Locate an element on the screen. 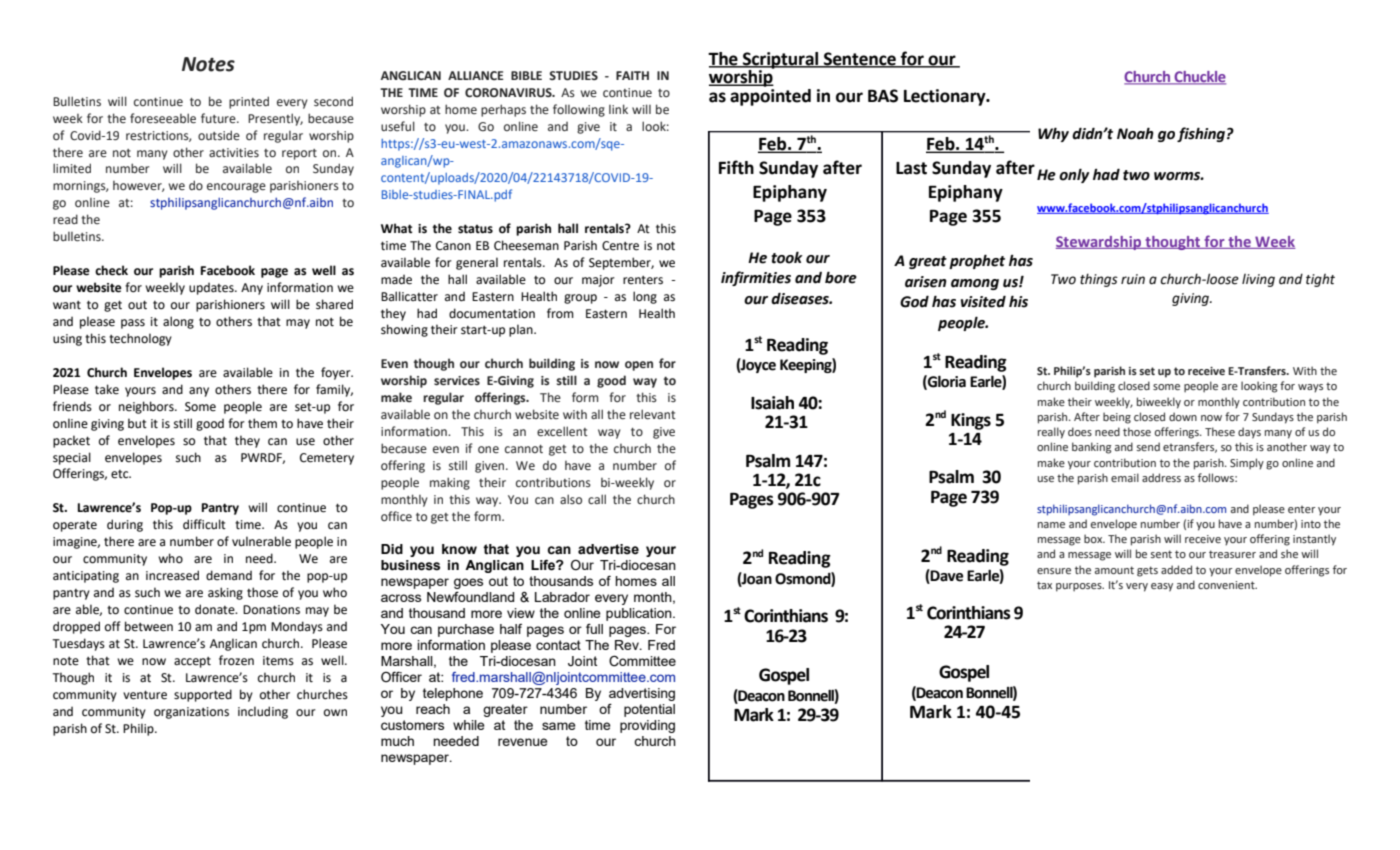 This screenshot has width=1400, height=850. organizations is located at coordinates (191, 713).
